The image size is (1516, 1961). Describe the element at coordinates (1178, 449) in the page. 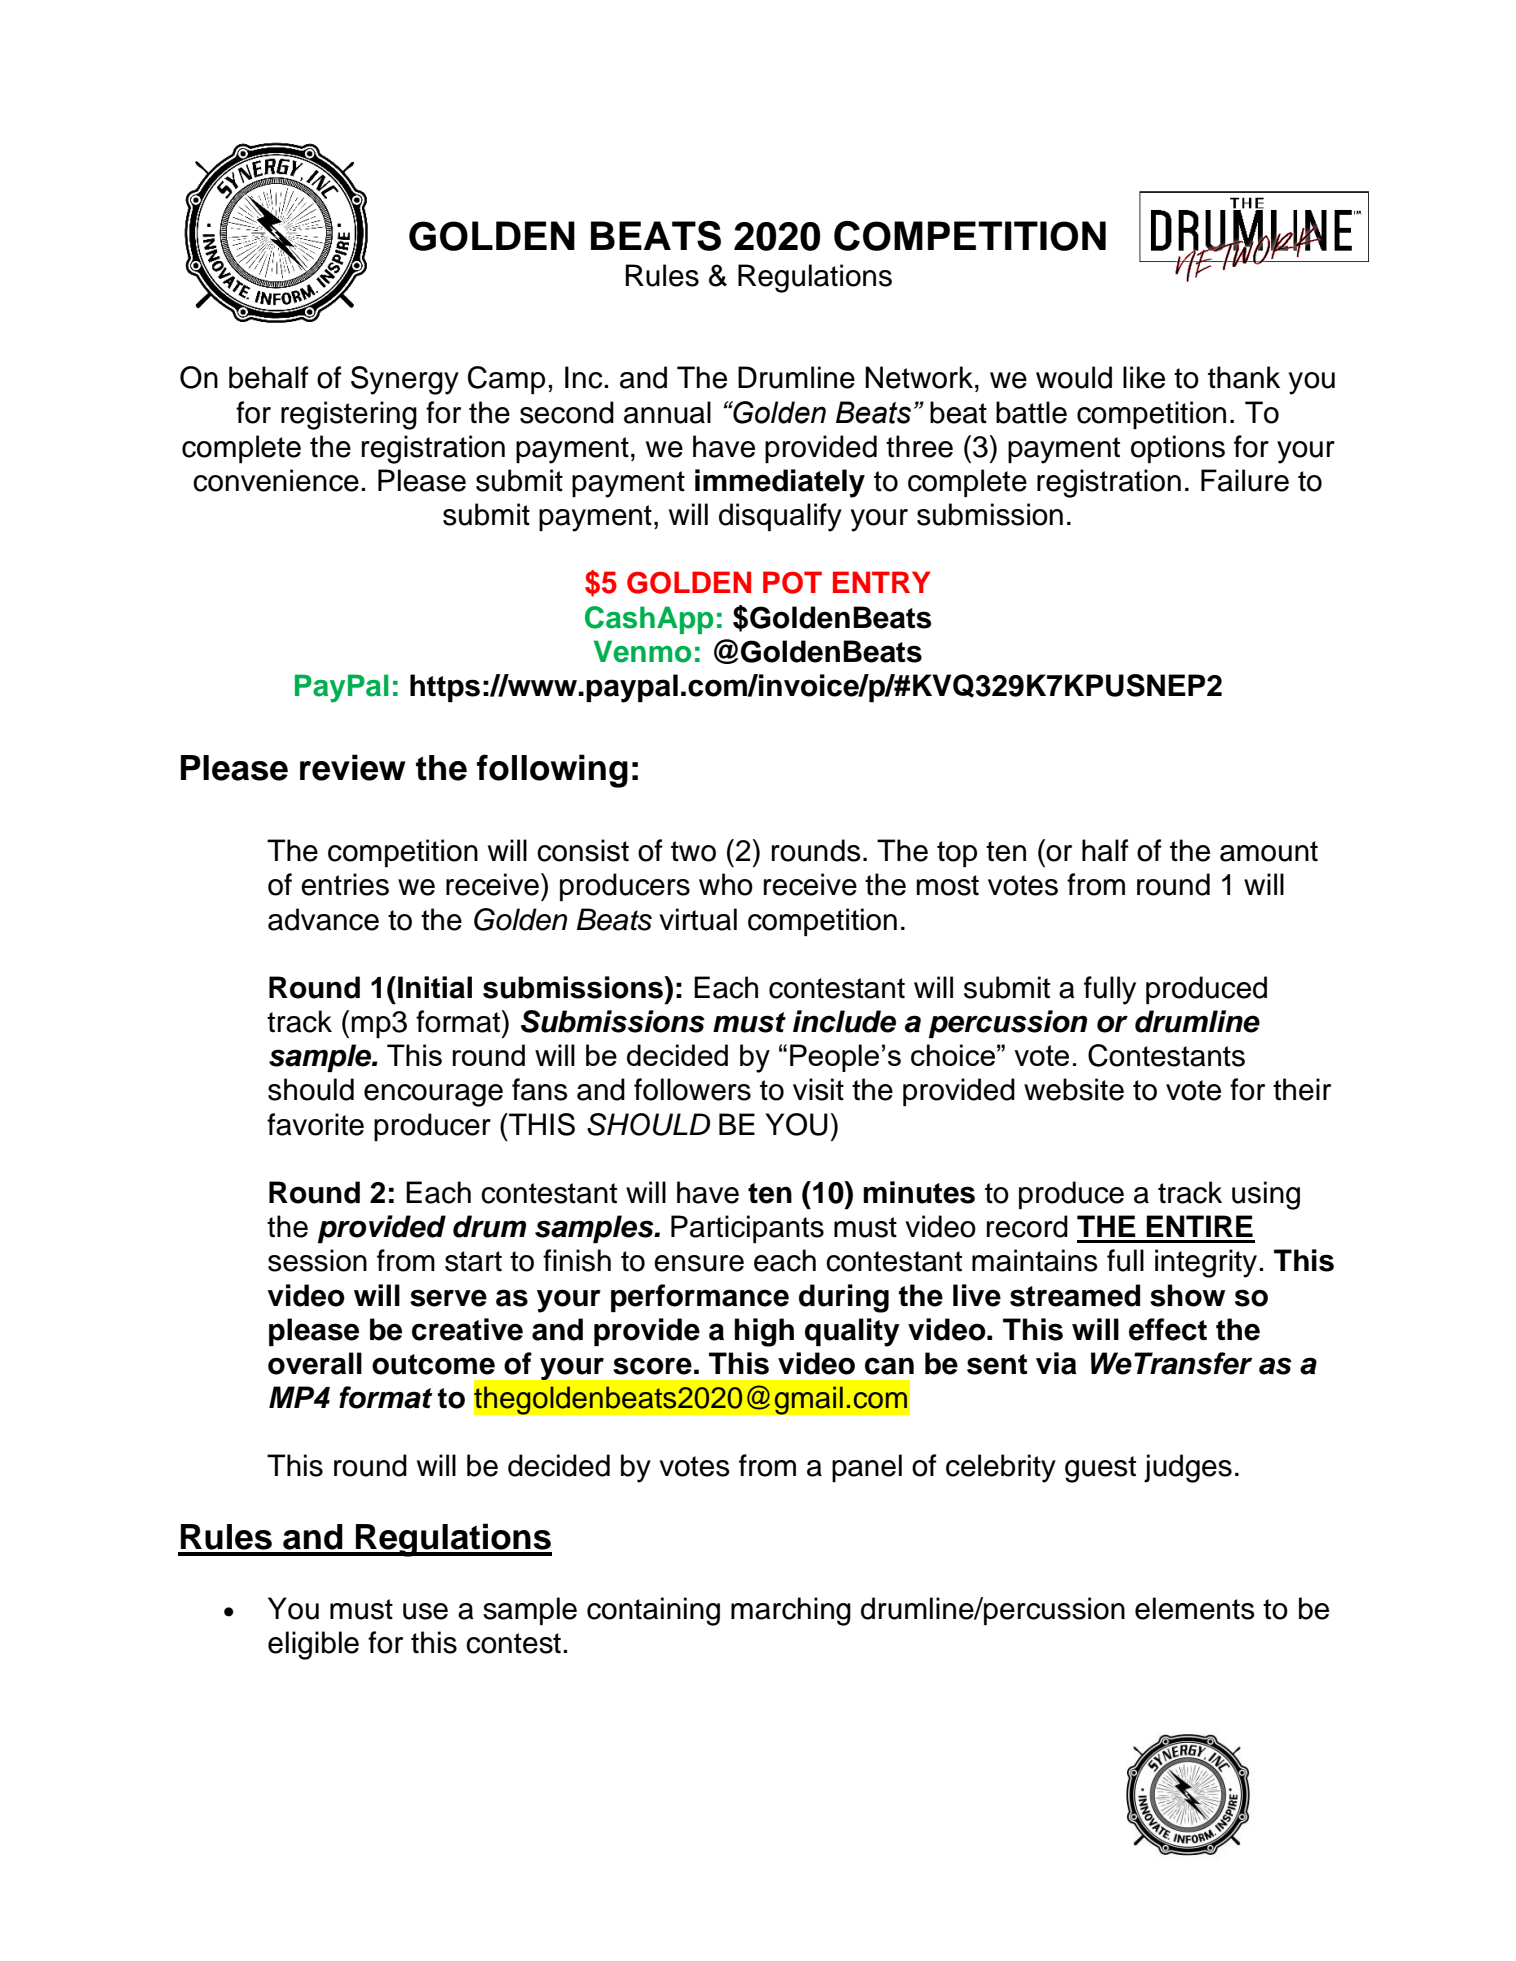

I see `options` at that location.
